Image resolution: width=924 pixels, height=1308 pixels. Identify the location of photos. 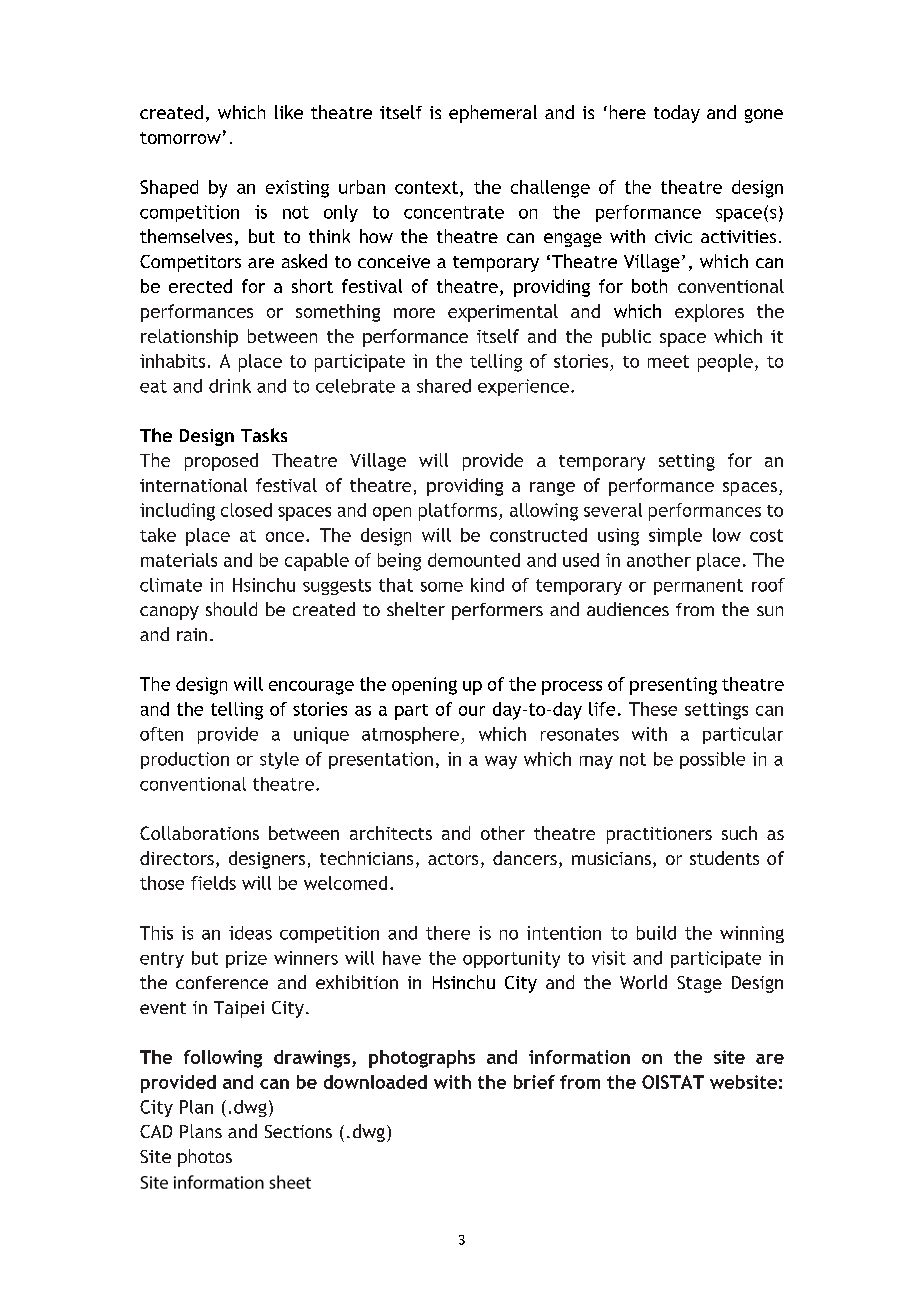
(205, 1158).
